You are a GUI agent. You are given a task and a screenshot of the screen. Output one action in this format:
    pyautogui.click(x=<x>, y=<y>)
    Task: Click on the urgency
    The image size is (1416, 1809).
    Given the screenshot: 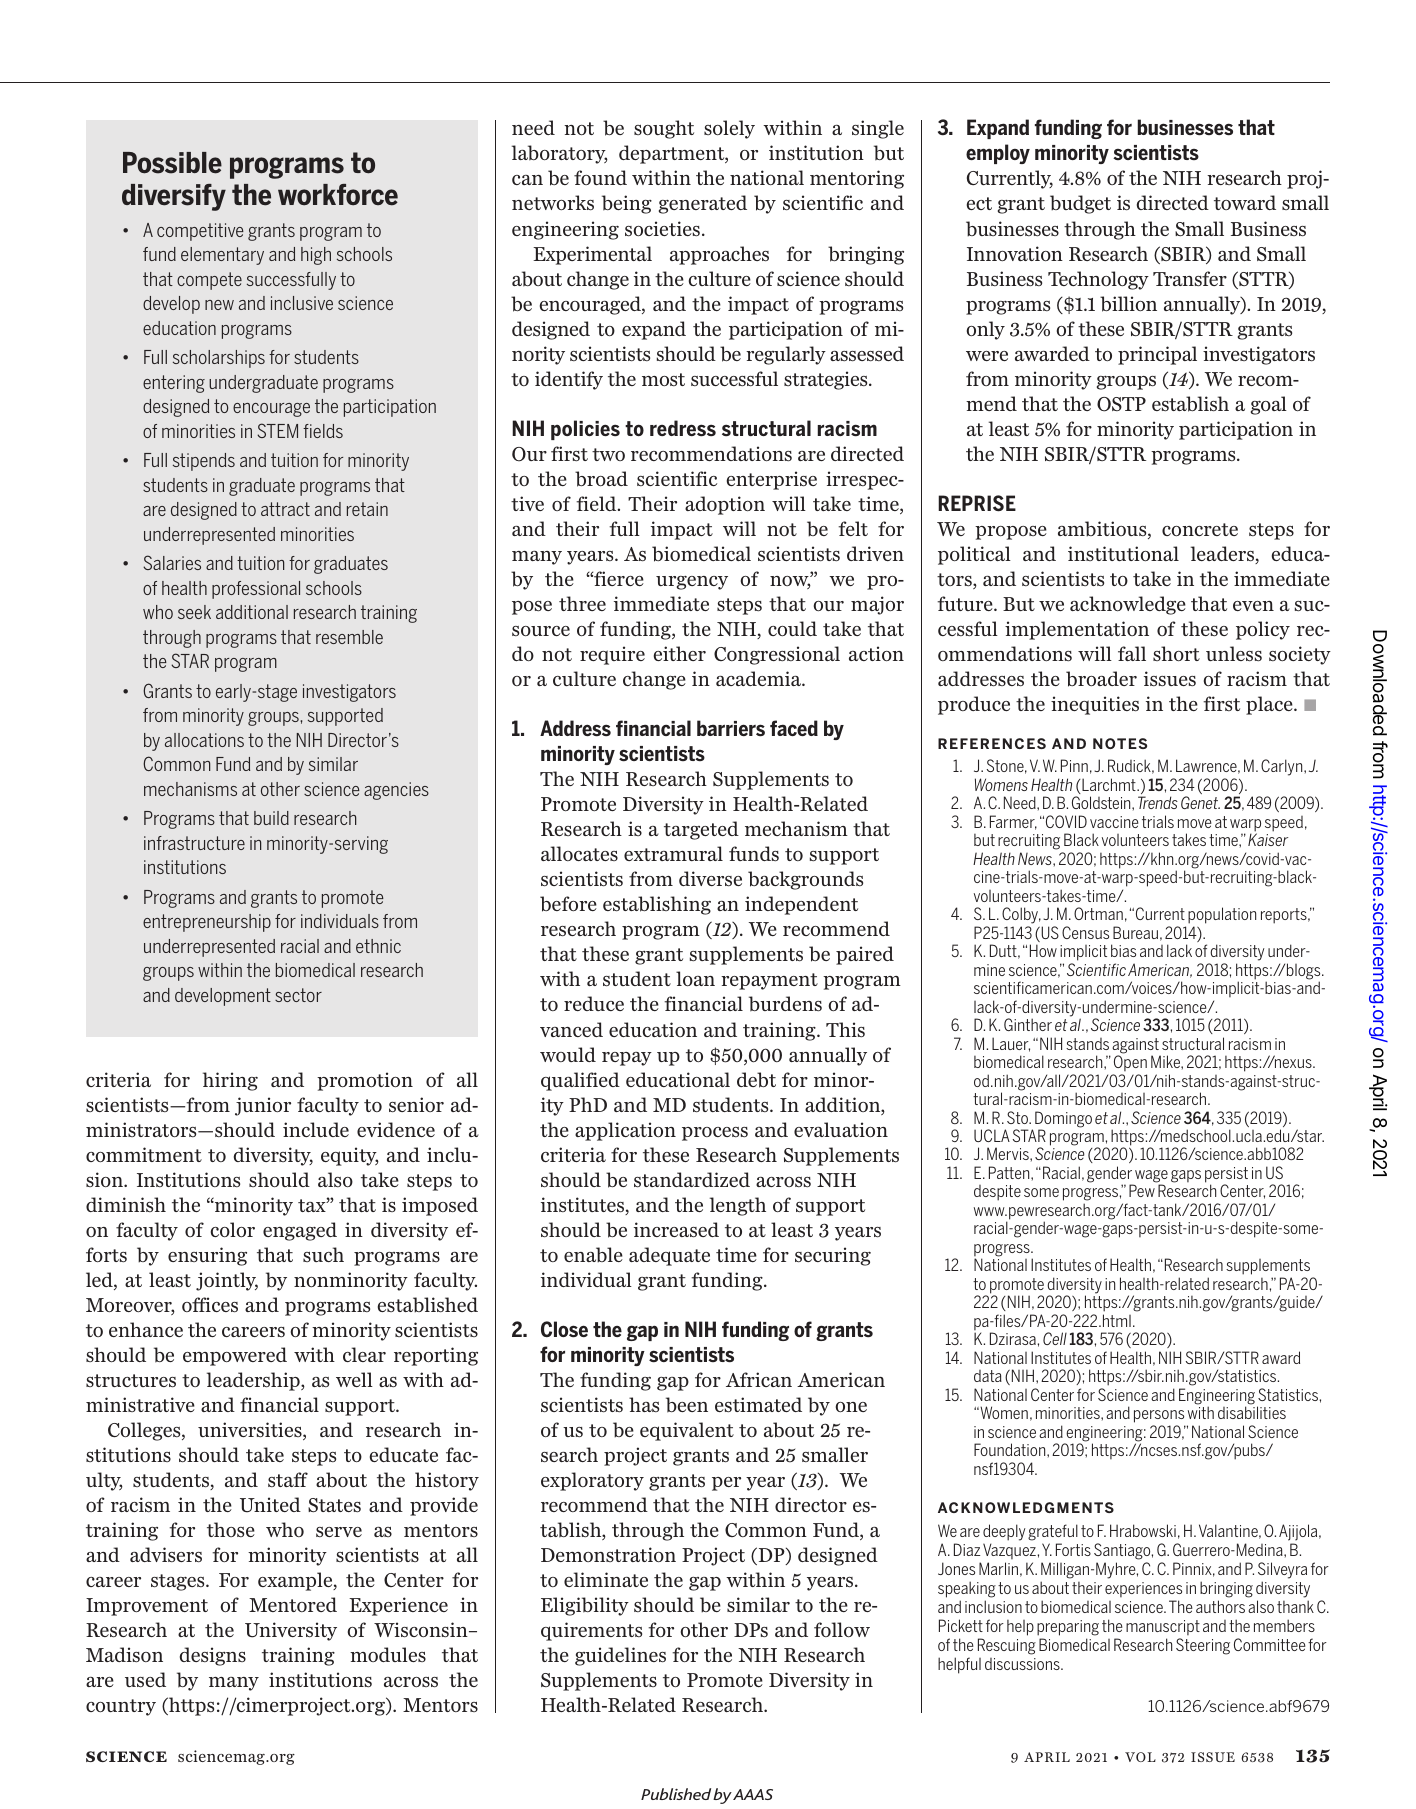 What is the action you would take?
    pyautogui.click(x=692, y=583)
